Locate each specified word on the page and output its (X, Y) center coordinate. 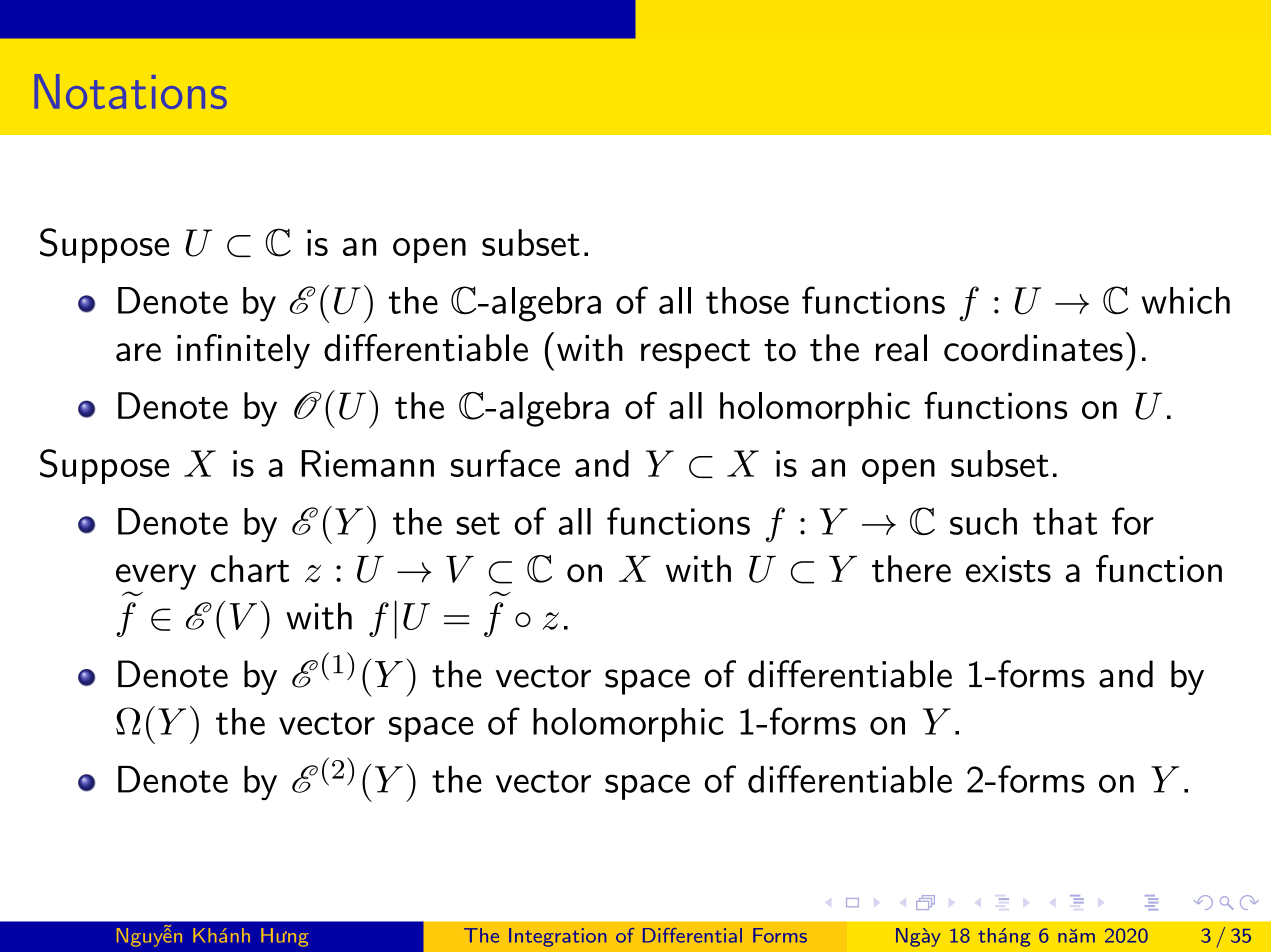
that (1065, 521)
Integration (558, 937)
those (747, 300)
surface (505, 463)
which (1186, 300)
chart (250, 569)
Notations (131, 91)
